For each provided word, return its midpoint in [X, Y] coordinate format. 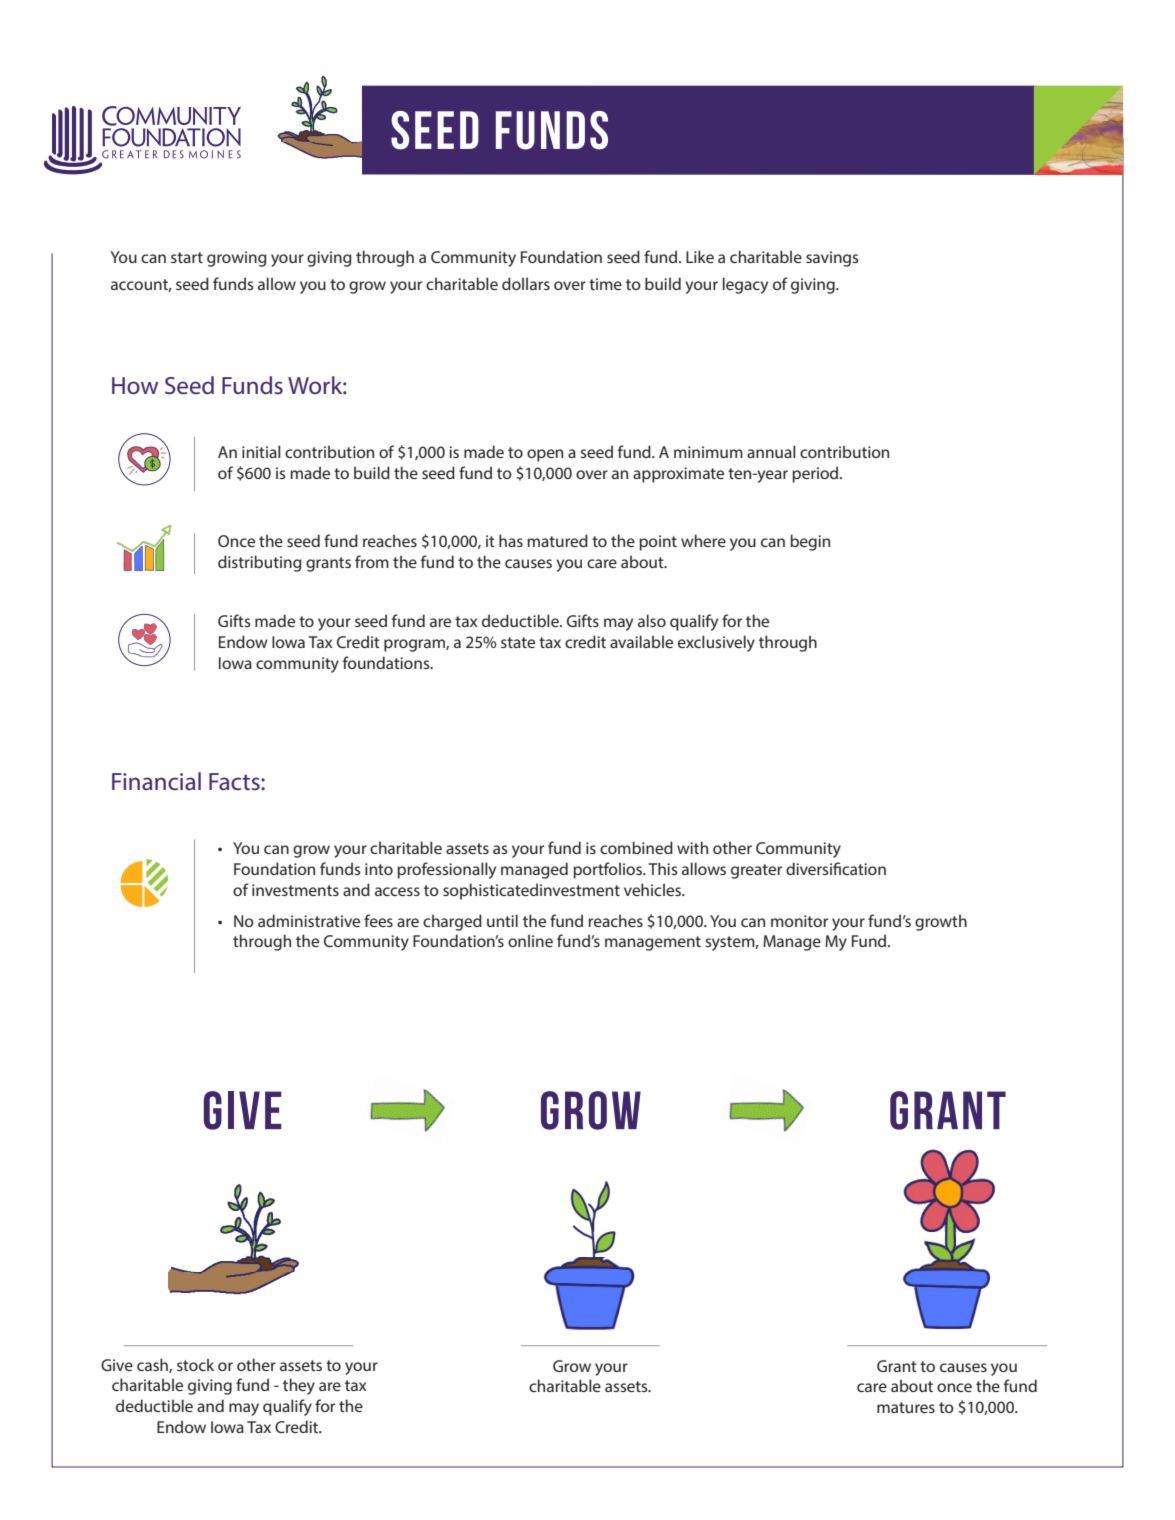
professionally [446, 870]
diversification [836, 868]
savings [832, 259]
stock [195, 1364]
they [299, 1386]
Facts [235, 782]
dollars [526, 283]
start [187, 257]
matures [906, 1407]
